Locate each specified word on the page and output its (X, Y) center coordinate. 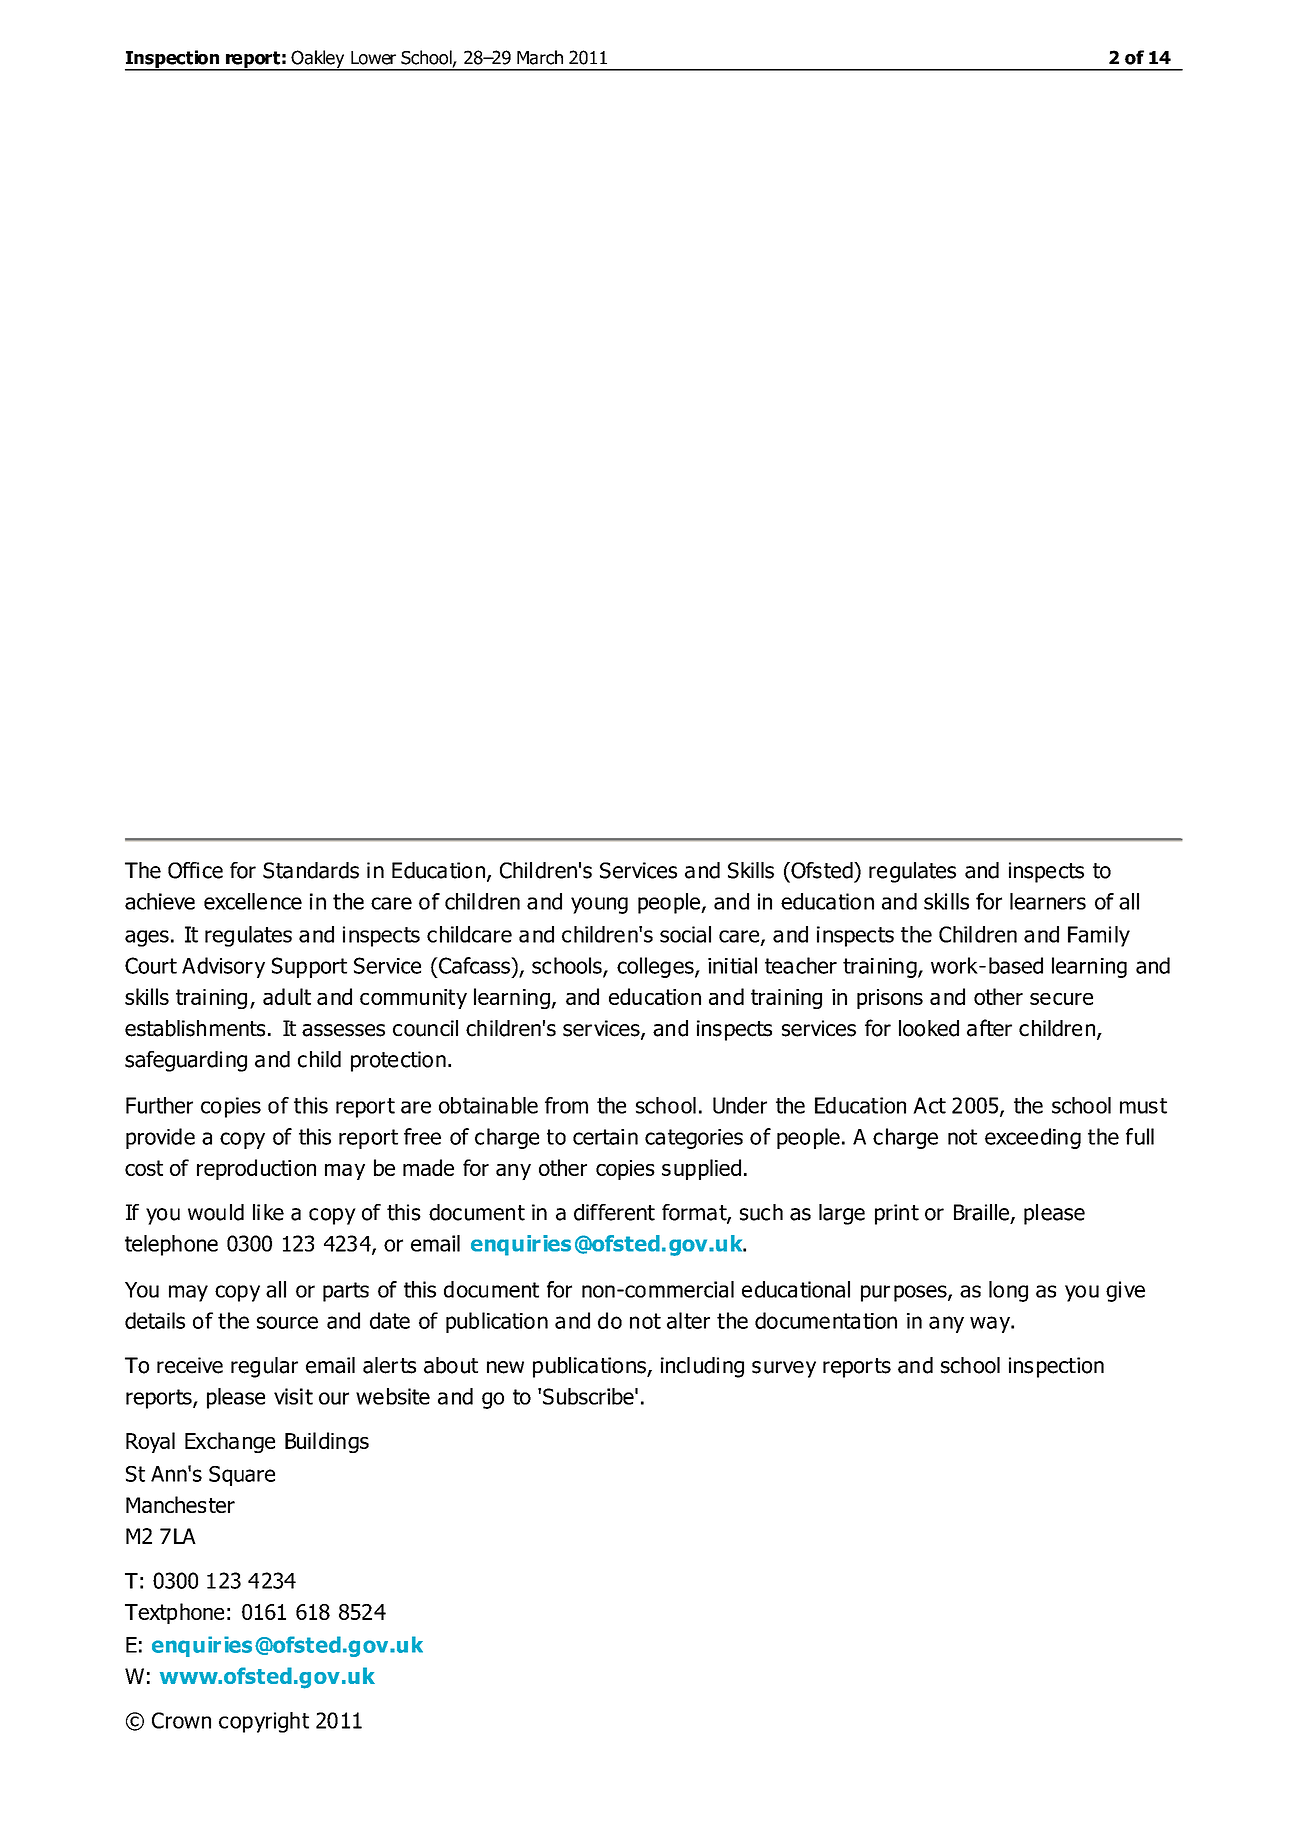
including (702, 1367)
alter (688, 1320)
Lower (373, 58)
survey (784, 1369)
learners (1048, 901)
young (599, 905)
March (540, 57)
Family (1099, 936)
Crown (181, 1720)
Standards (311, 870)
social (685, 934)
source (287, 1322)
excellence (253, 901)
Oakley (318, 60)
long (1008, 1291)
